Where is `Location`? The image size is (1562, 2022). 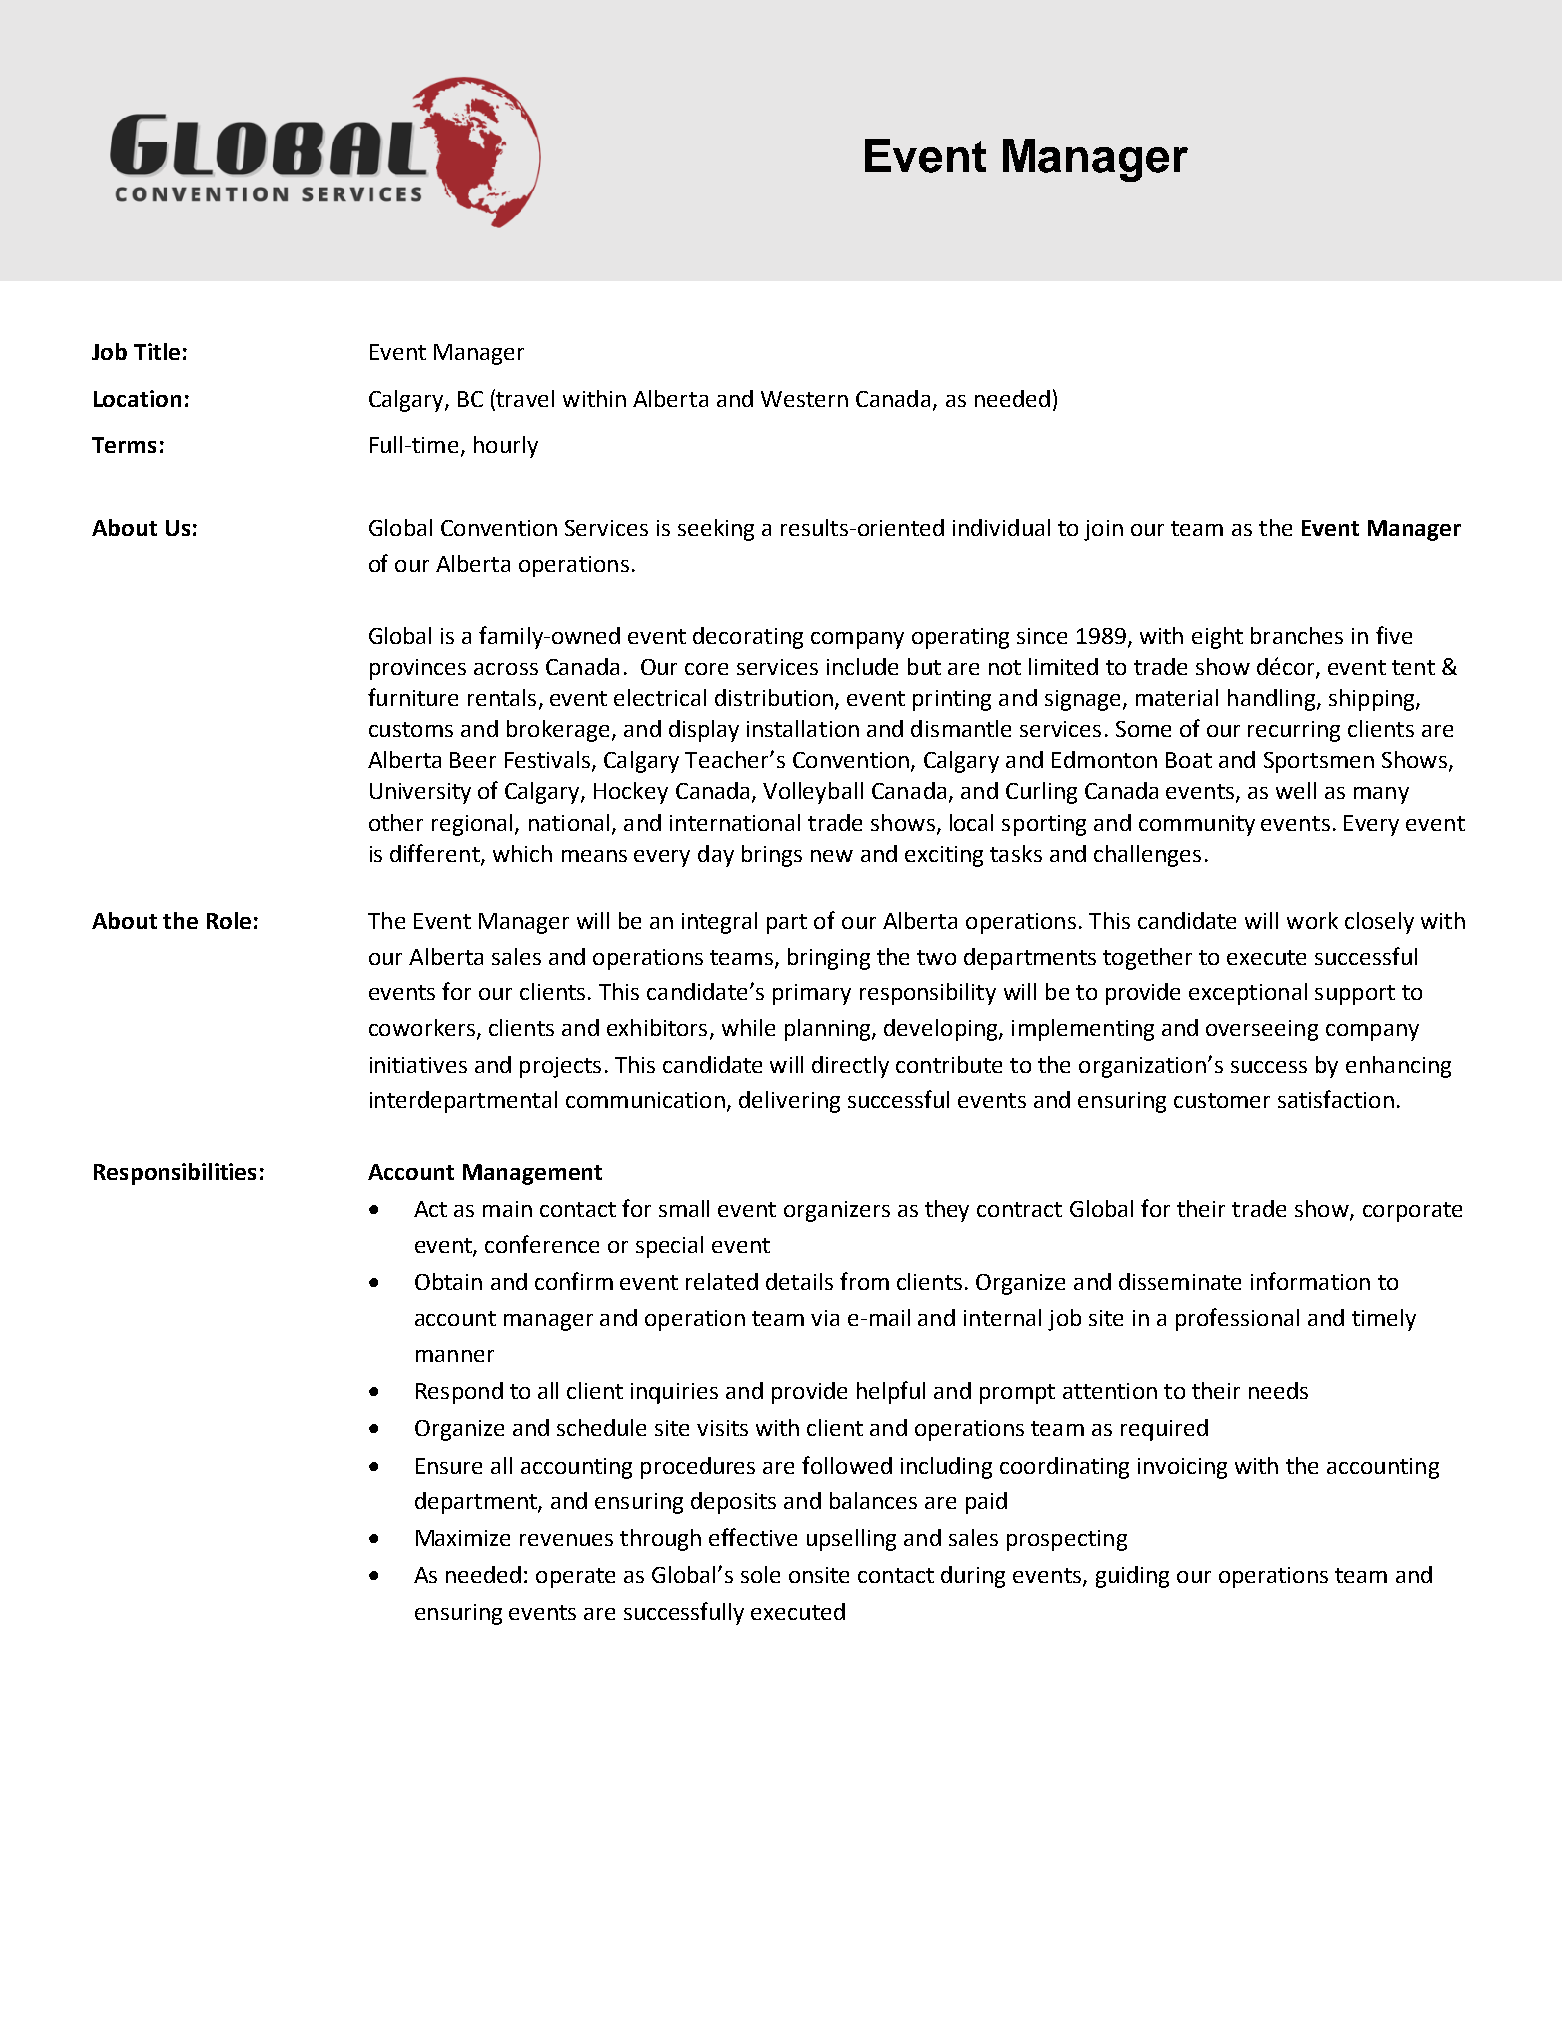
Location is located at coordinates (137, 398).
